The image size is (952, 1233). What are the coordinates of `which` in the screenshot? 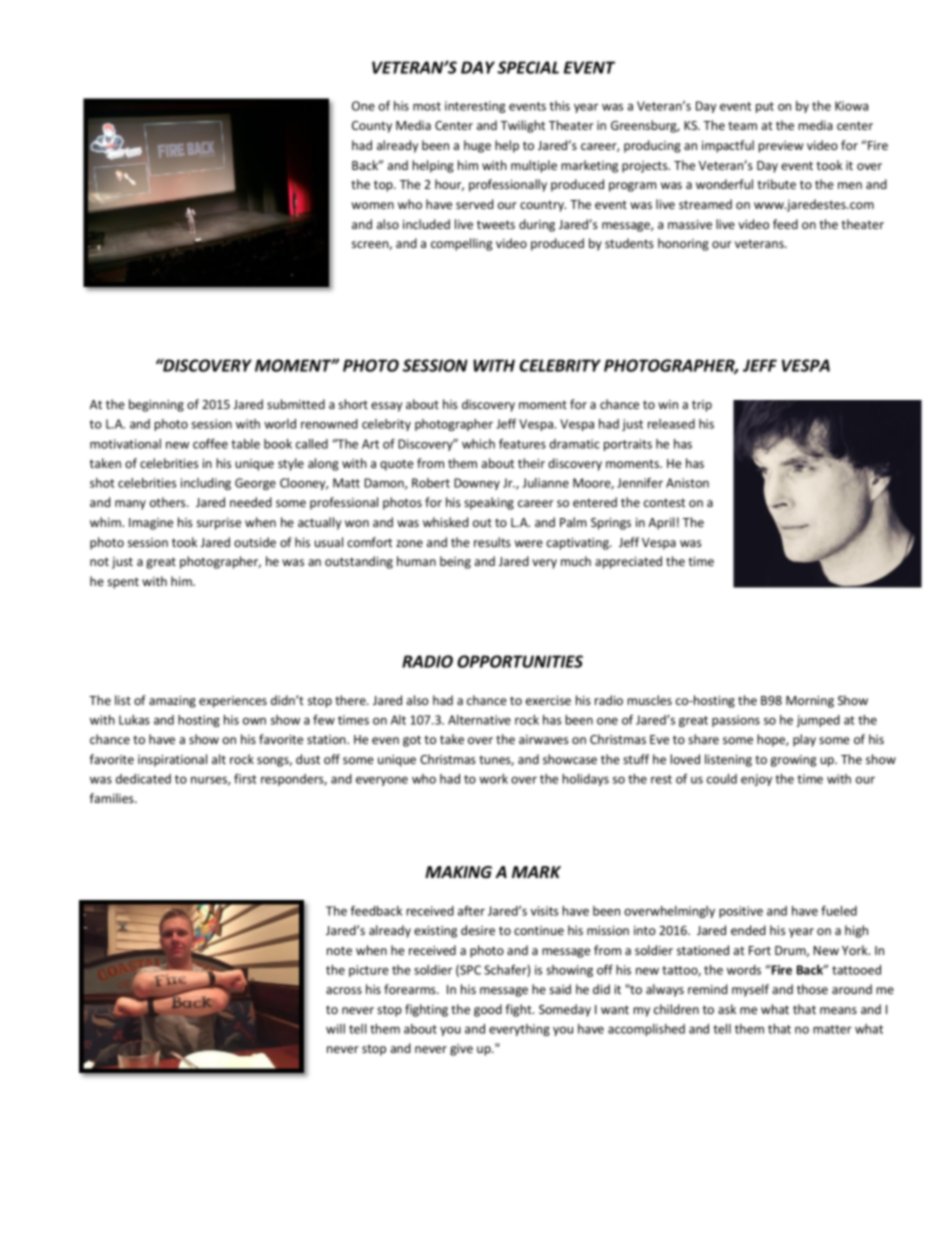 It's located at (478, 444).
